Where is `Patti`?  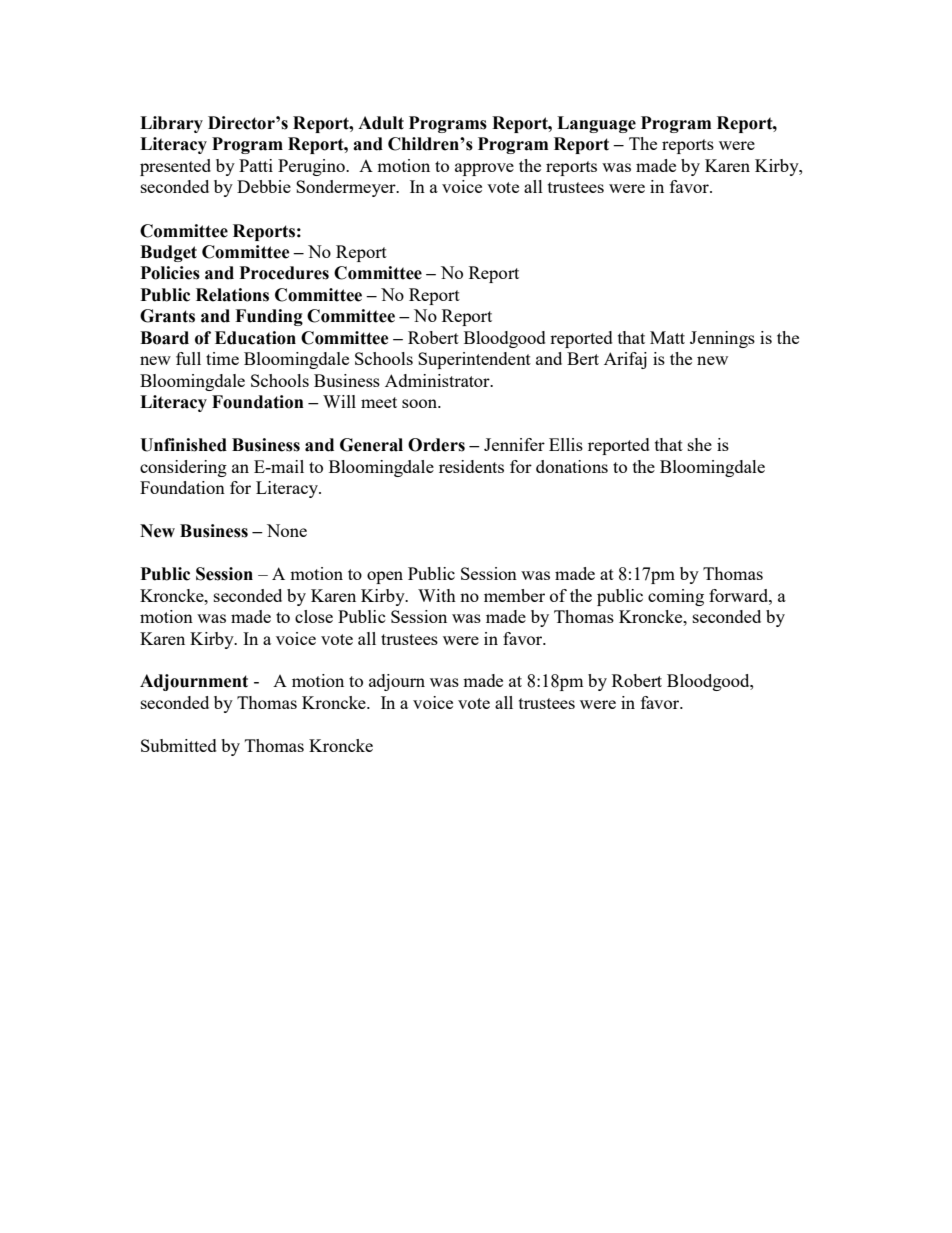 Patti is located at coordinates (256, 165).
